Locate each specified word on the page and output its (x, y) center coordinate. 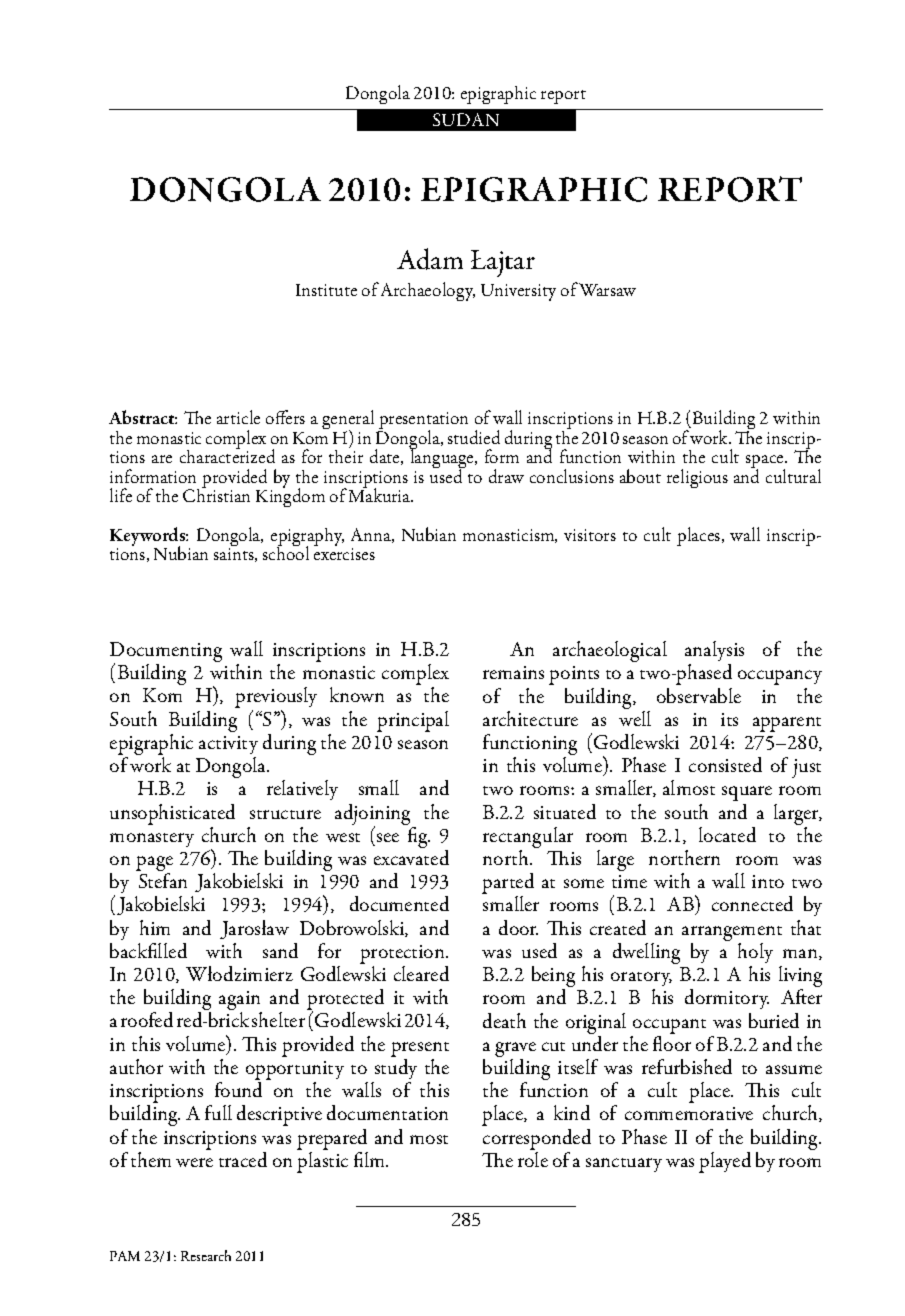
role (533, 1159)
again (240, 1002)
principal (413, 721)
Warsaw (607, 289)
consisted (725, 764)
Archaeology (428, 291)
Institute (326, 290)
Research (206, 1255)
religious (697, 478)
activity (228, 745)
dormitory (727, 999)
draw (506, 476)
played (725, 1162)
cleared (421, 973)
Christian (216, 494)
